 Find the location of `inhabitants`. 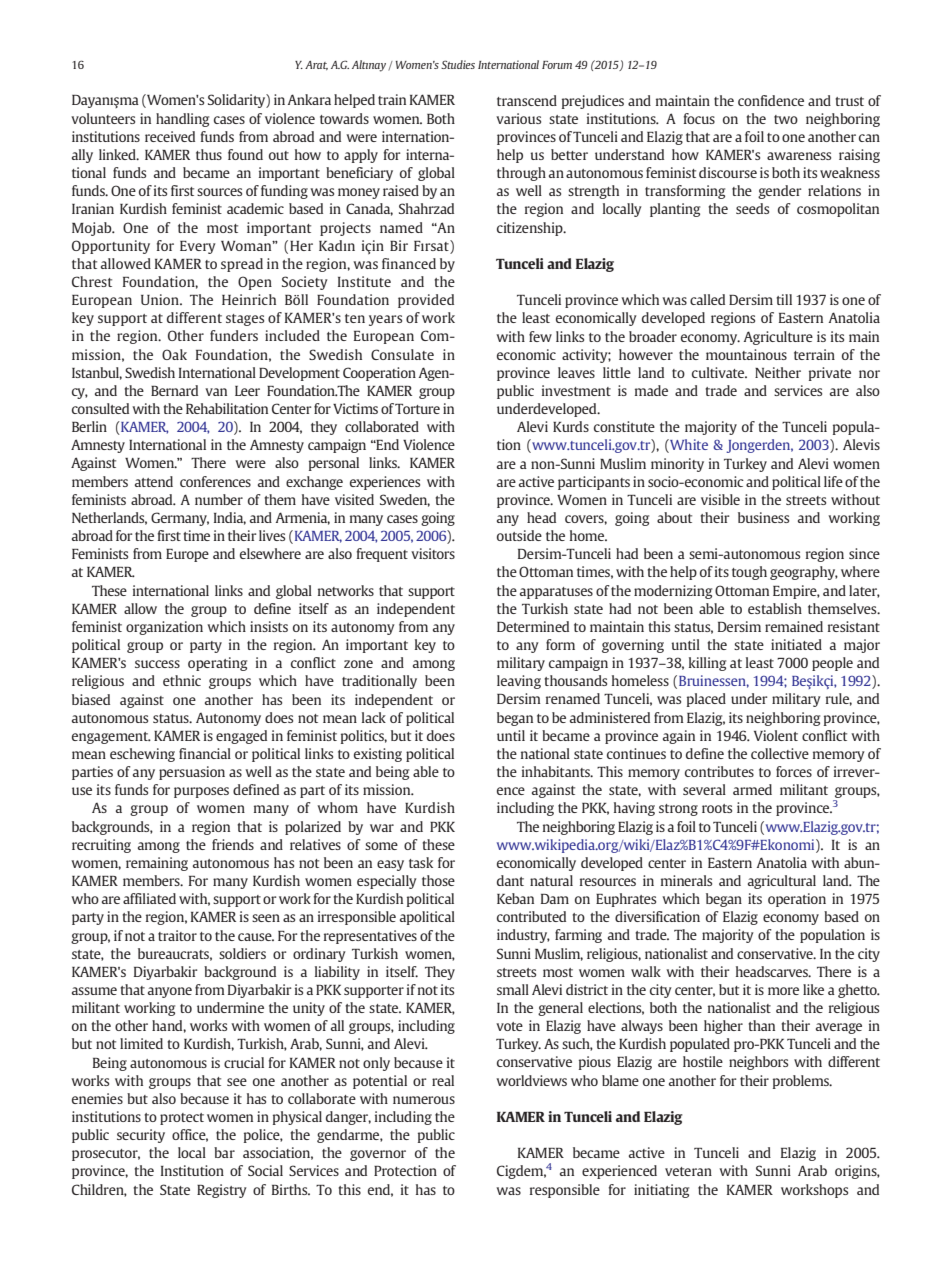

inhabitants is located at coordinates (557, 771).
